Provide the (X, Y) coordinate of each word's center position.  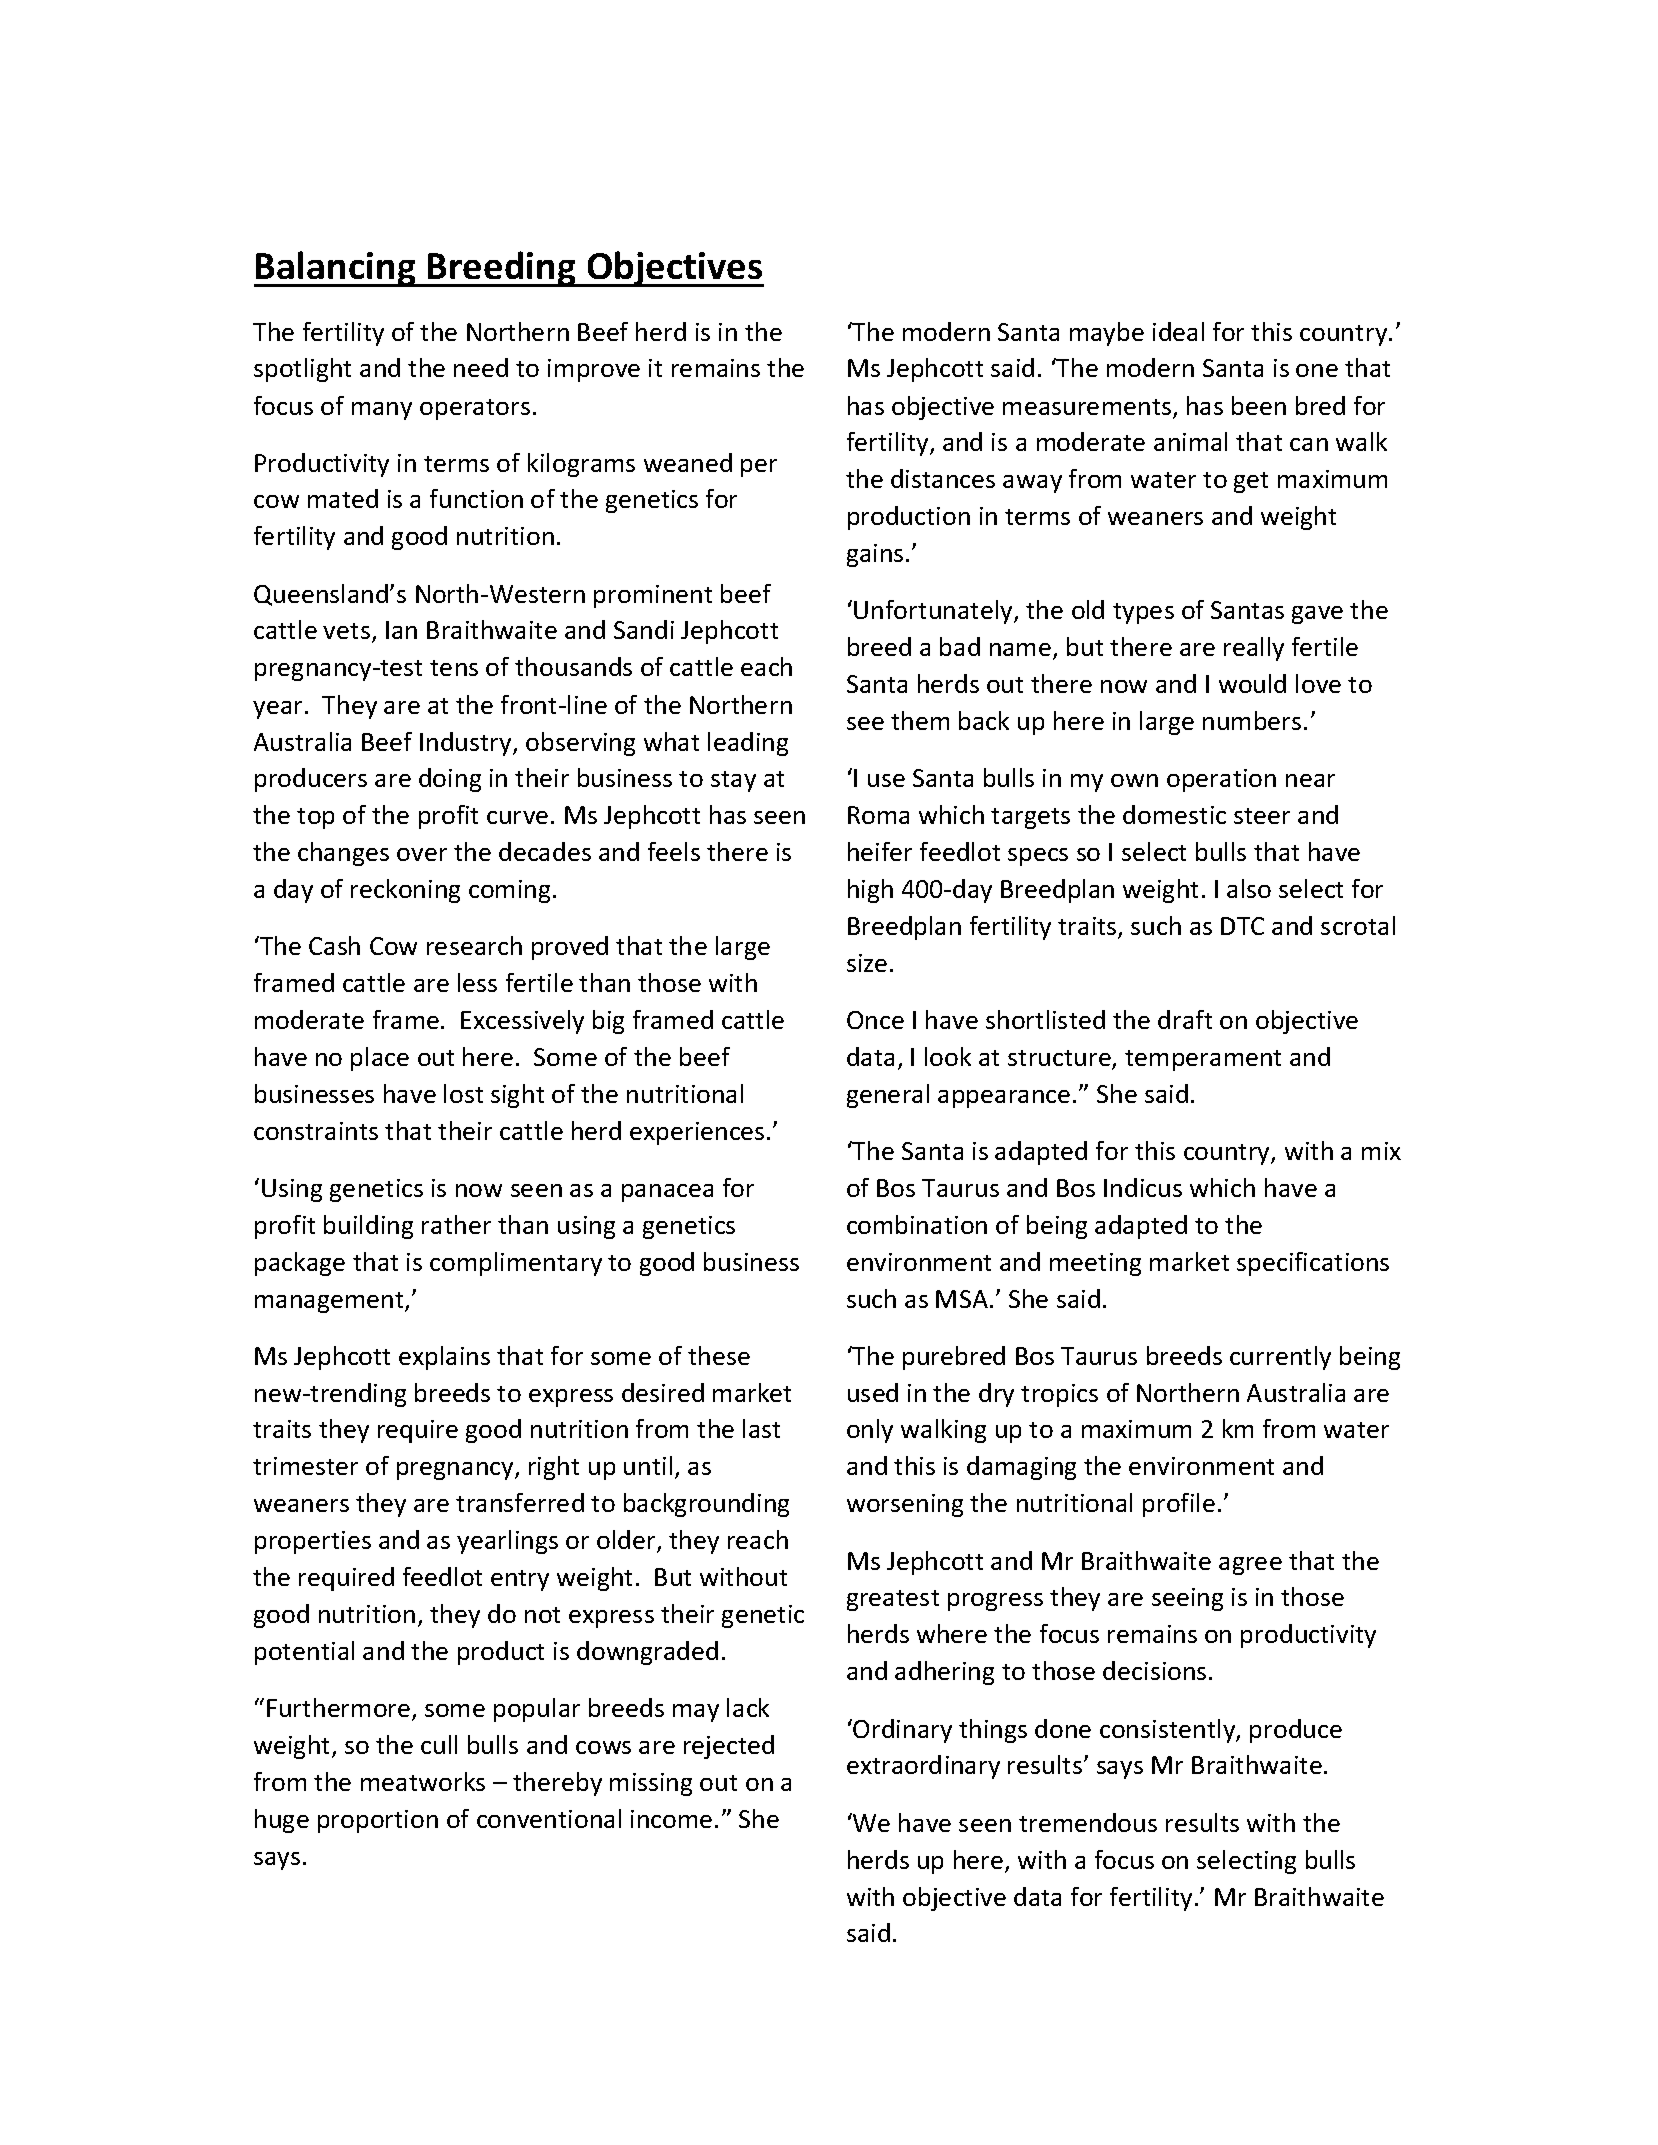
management (330, 1302)
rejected (729, 1747)
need (481, 367)
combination (917, 1224)
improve (594, 370)
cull (439, 1744)
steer (1262, 816)
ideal (1178, 331)
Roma (878, 815)
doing (450, 780)
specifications (1313, 1264)
